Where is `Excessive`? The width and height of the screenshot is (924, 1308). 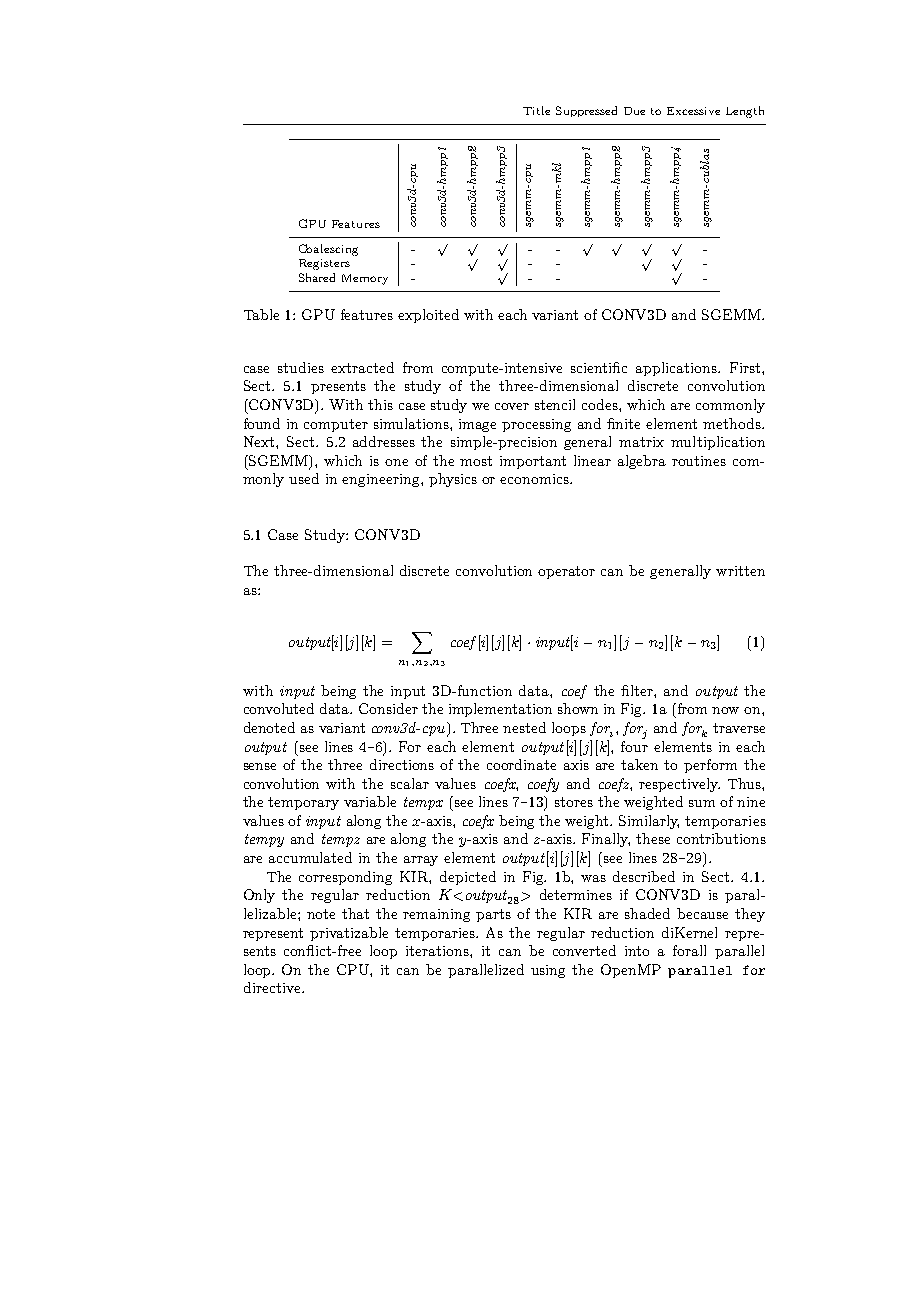 Excessive is located at coordinates (693, 111).
